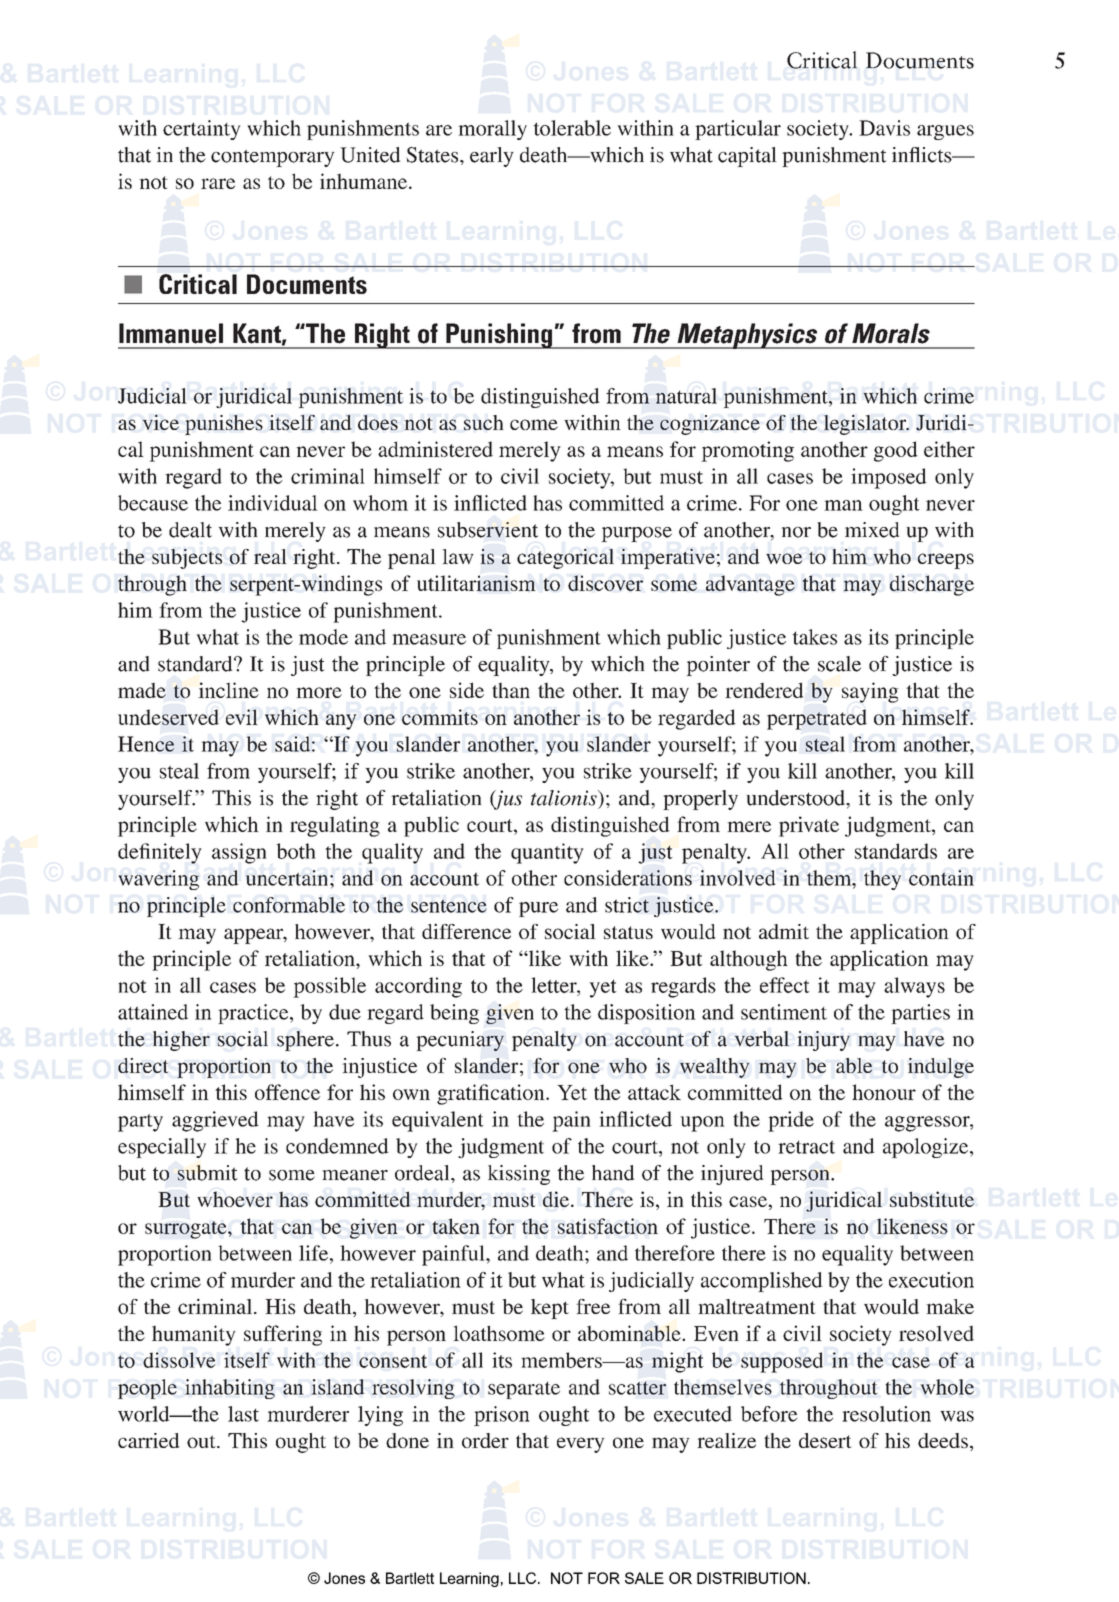 Image resolution: width=1119 pixels, height=1602 pixels. I want to click on separate, so click(524, 1390).
